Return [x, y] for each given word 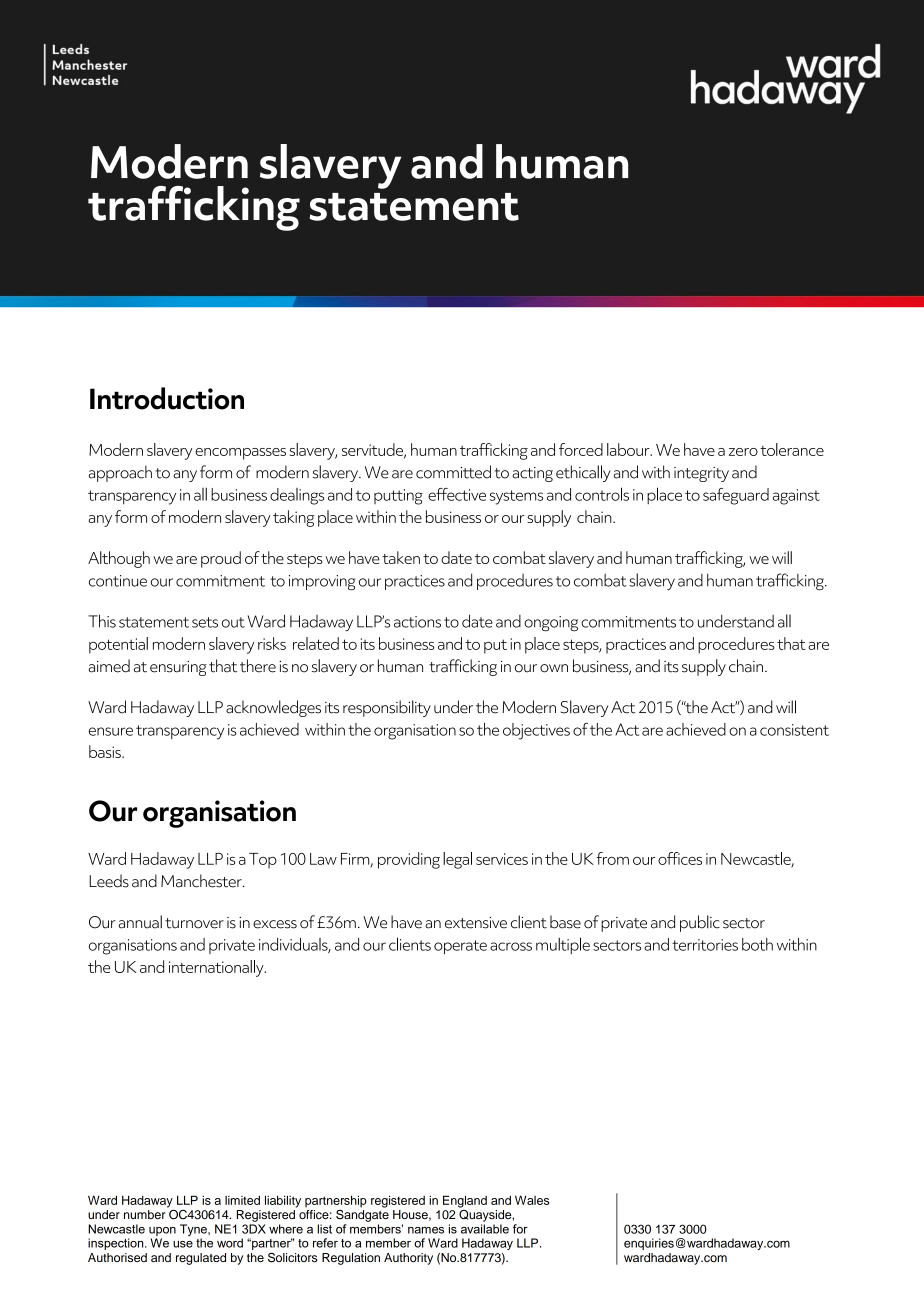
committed [453, 472]
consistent [794, 730]
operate [460, 947]
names [426, 1230]
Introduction [167, 398]
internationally [217, 968]
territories [705, 945]
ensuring [178, 668]
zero [743, 452]
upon [162, 1231]
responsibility [387, 708]
